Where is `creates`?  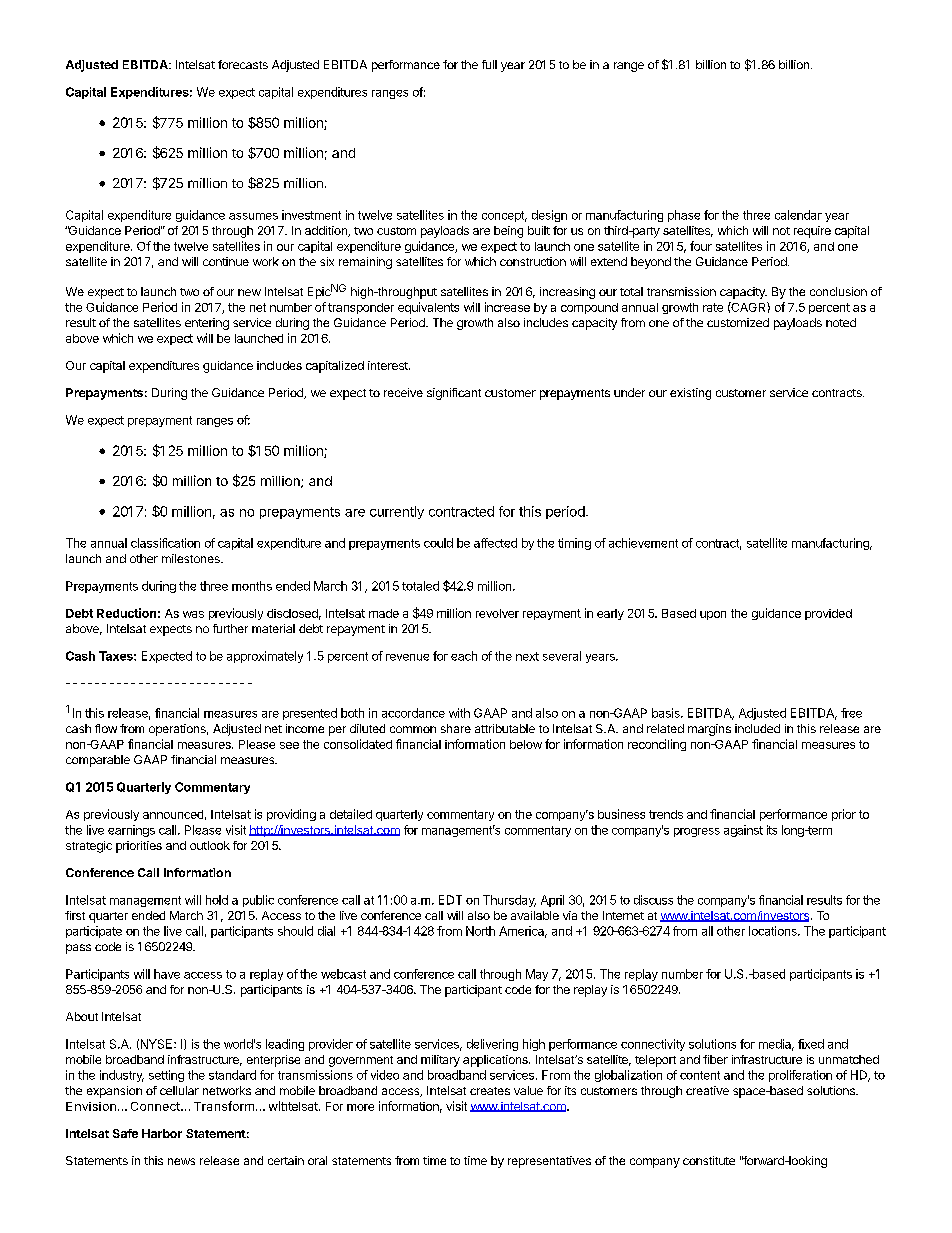
creates is located at coordinates (490, 1091).
